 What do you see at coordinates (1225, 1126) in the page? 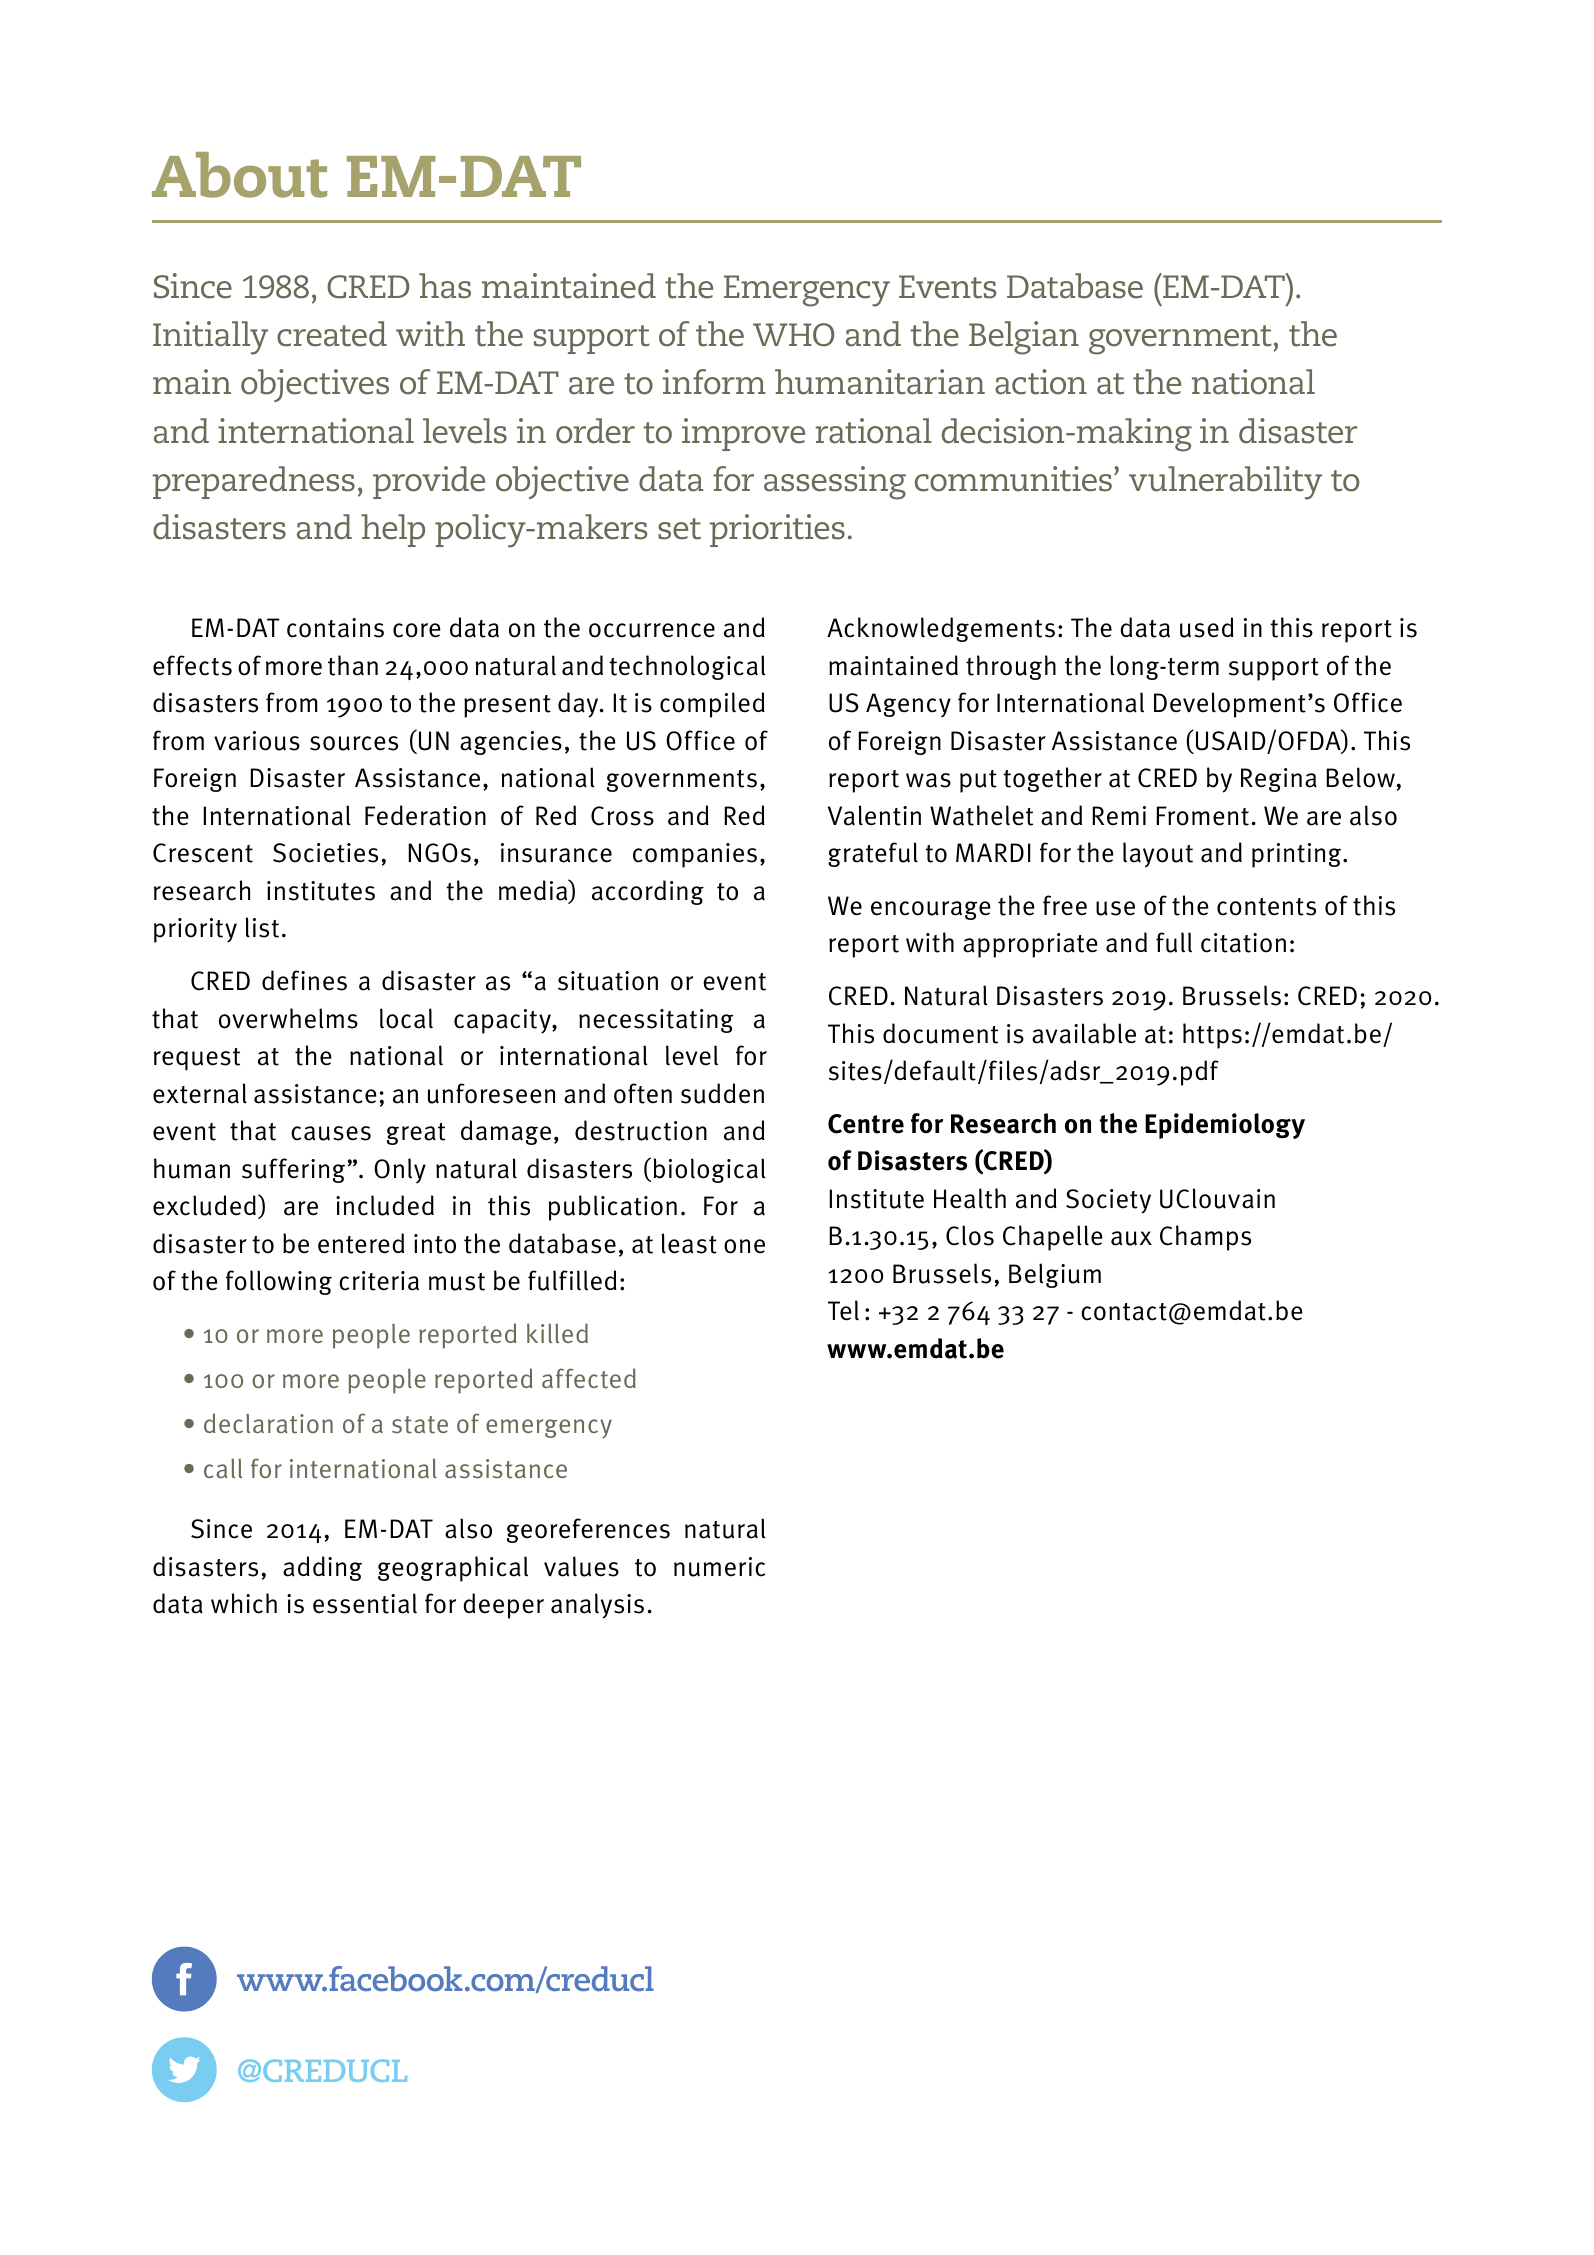
I see `Epidemiology` at bounding box center [1225, 1126].
